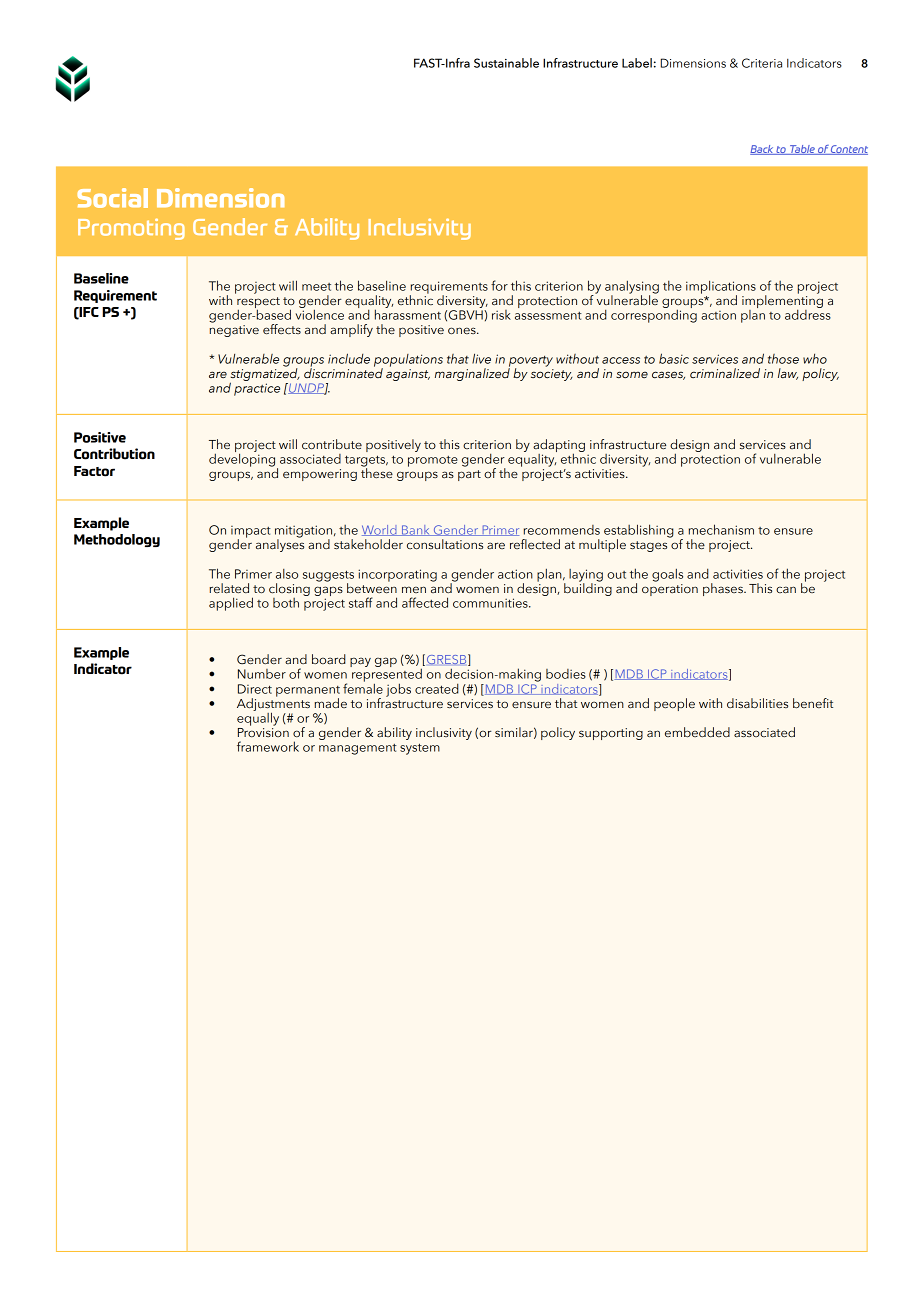 This image has width=924, height=1308. What do you see at coordinates (762, 63) in the image?
I see `Criteria` at bounding box center [762, 63].
